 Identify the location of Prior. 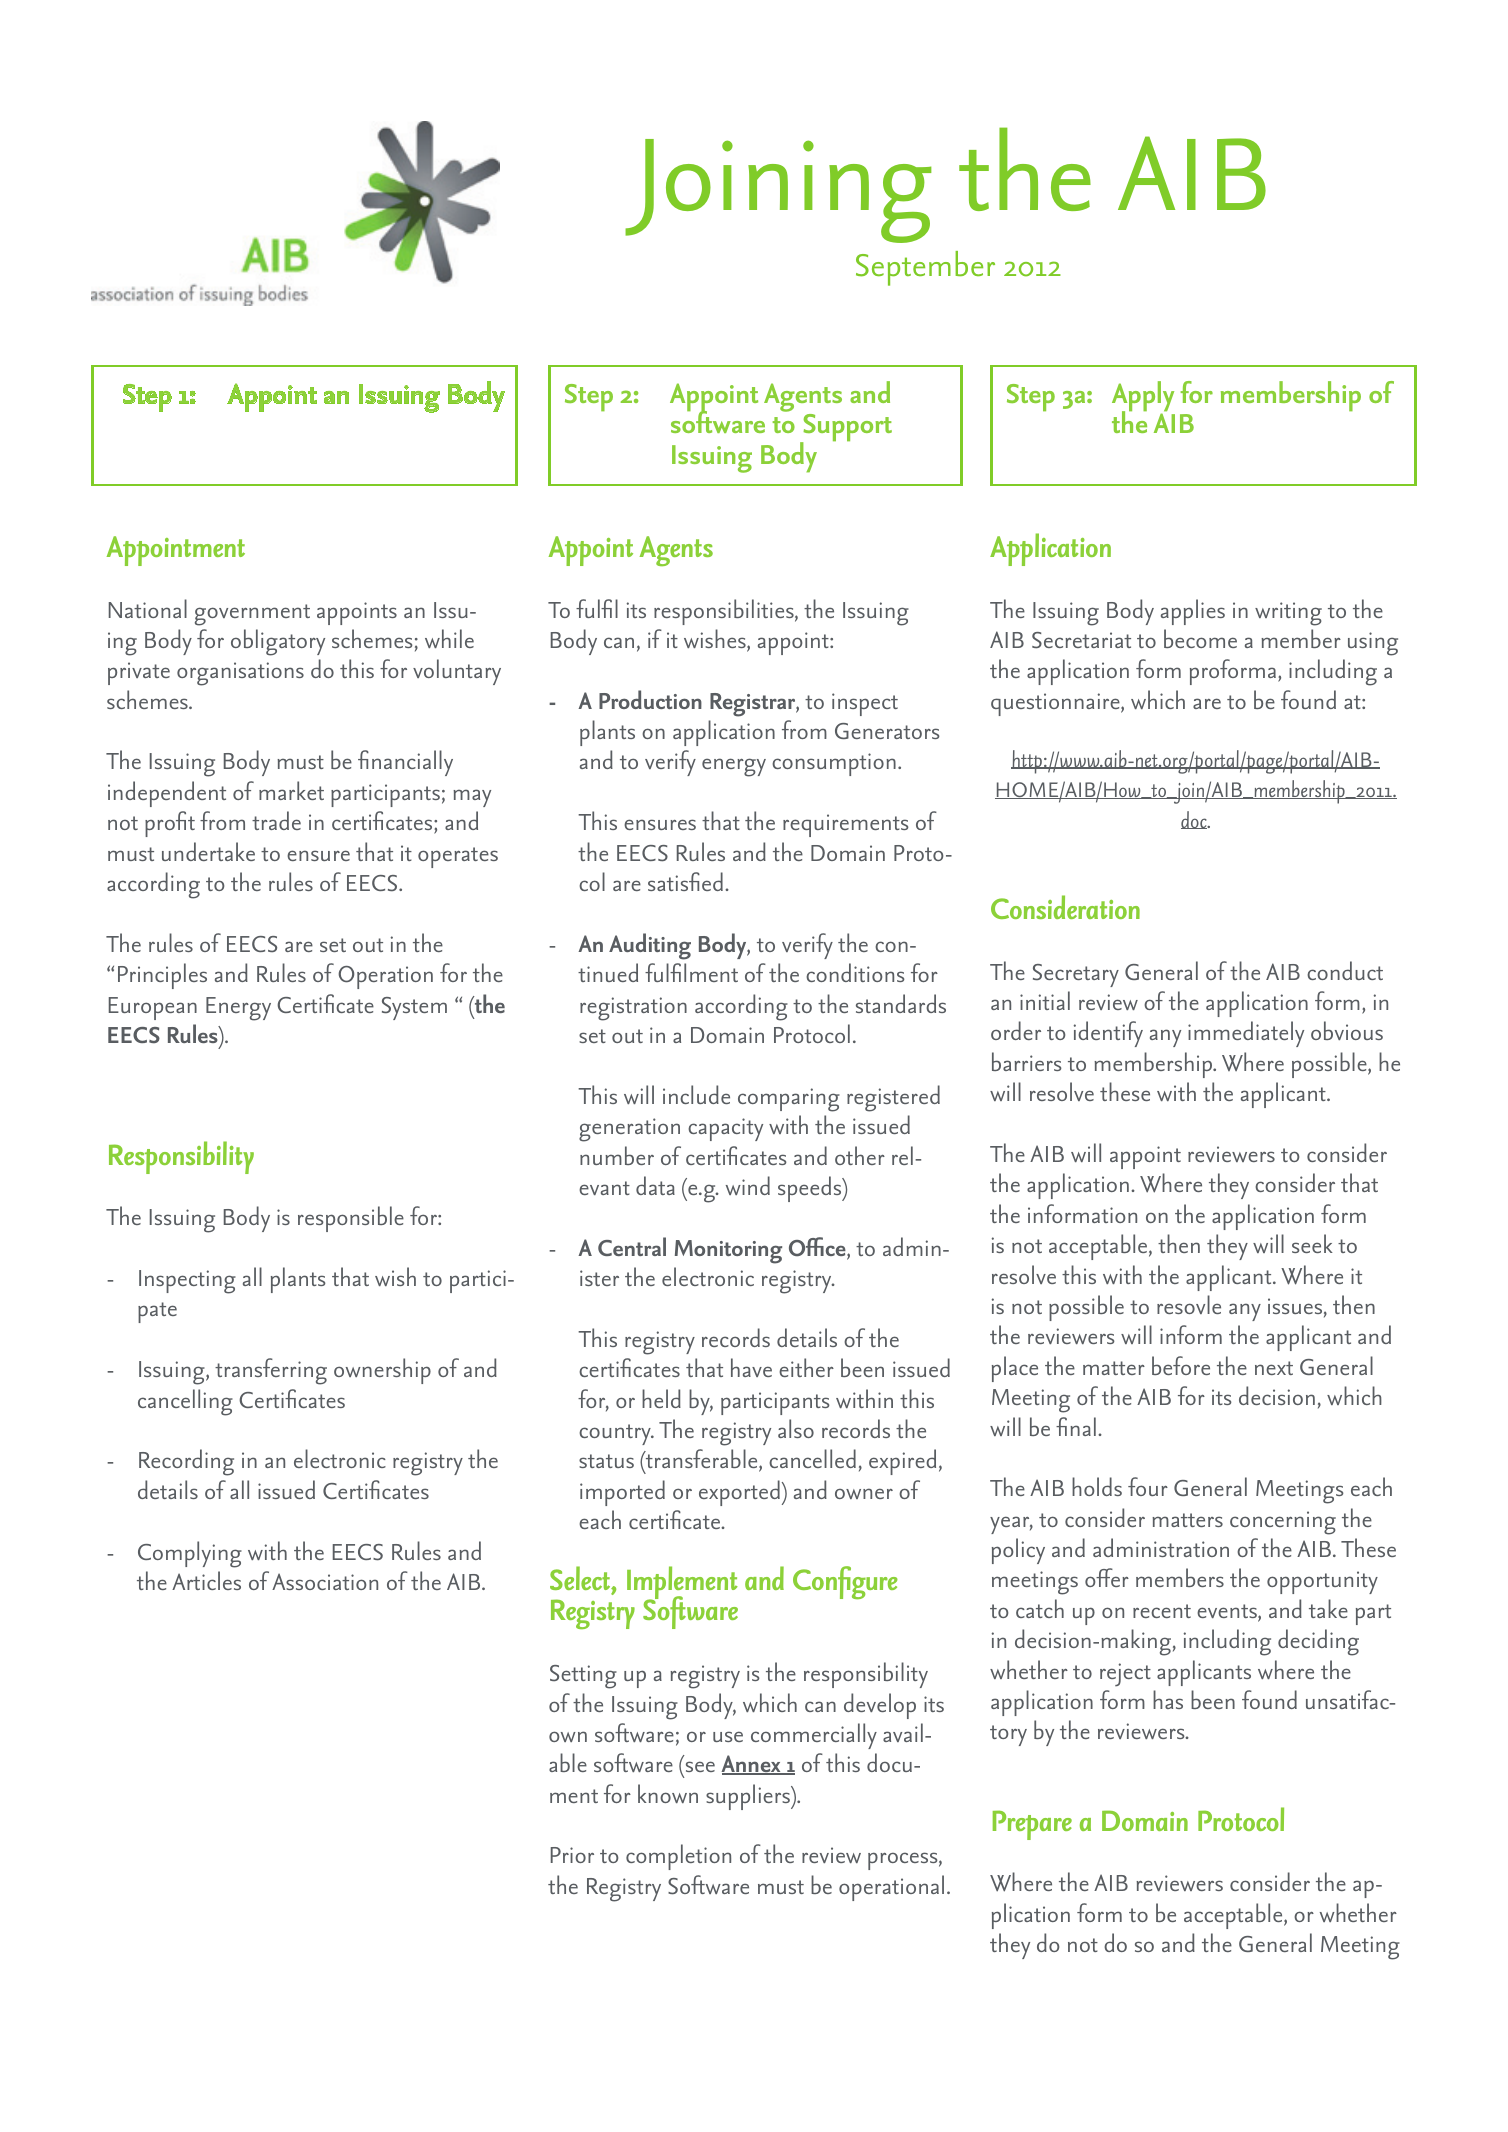
(572, 1855).
